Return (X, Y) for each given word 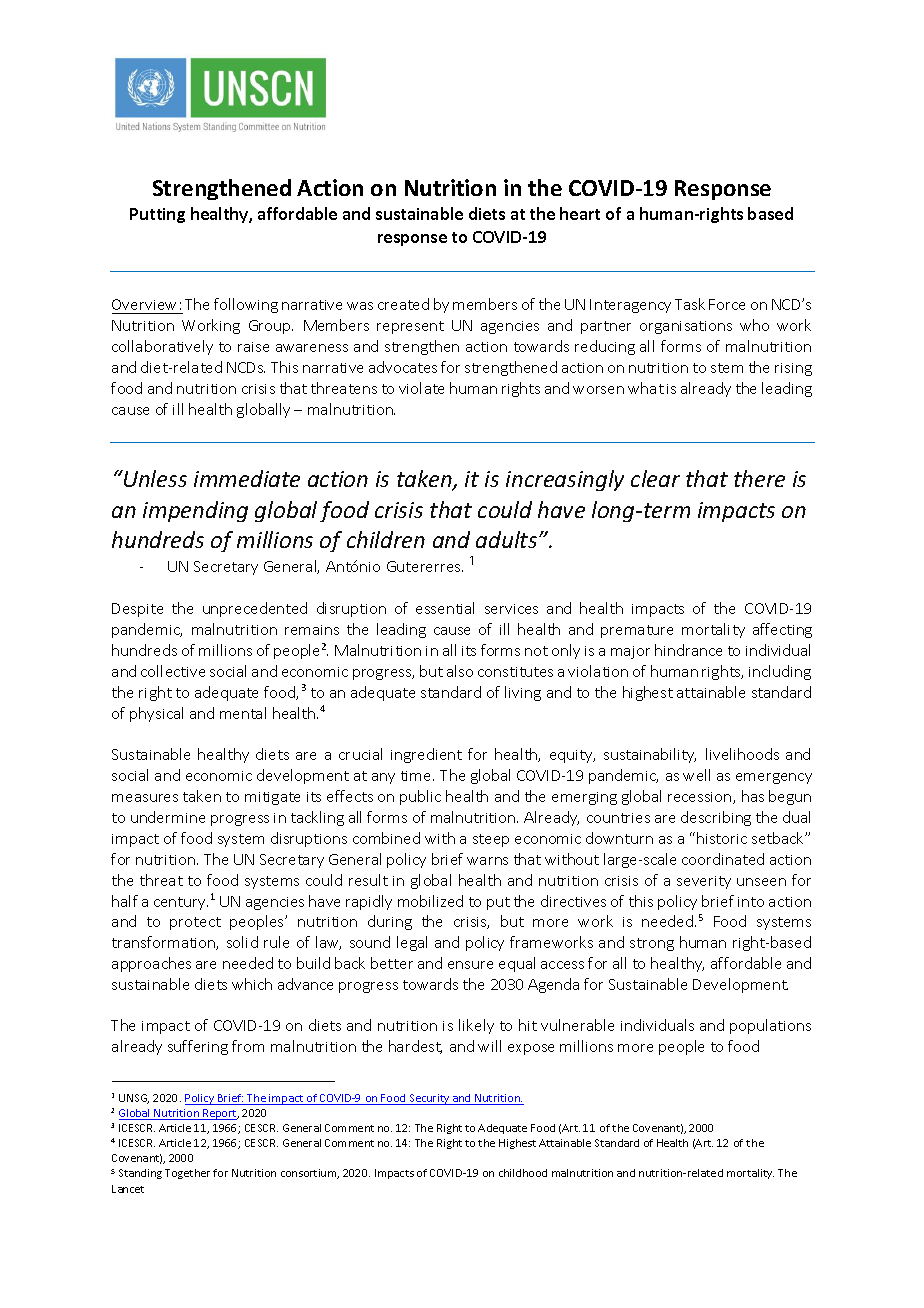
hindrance (688, 650)
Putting (157, 215)
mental (243, 713)
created (403, 304)
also (460, 671)
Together (187, 1174)
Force (727, 304)
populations (770, 1026)
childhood (523, 1173)
